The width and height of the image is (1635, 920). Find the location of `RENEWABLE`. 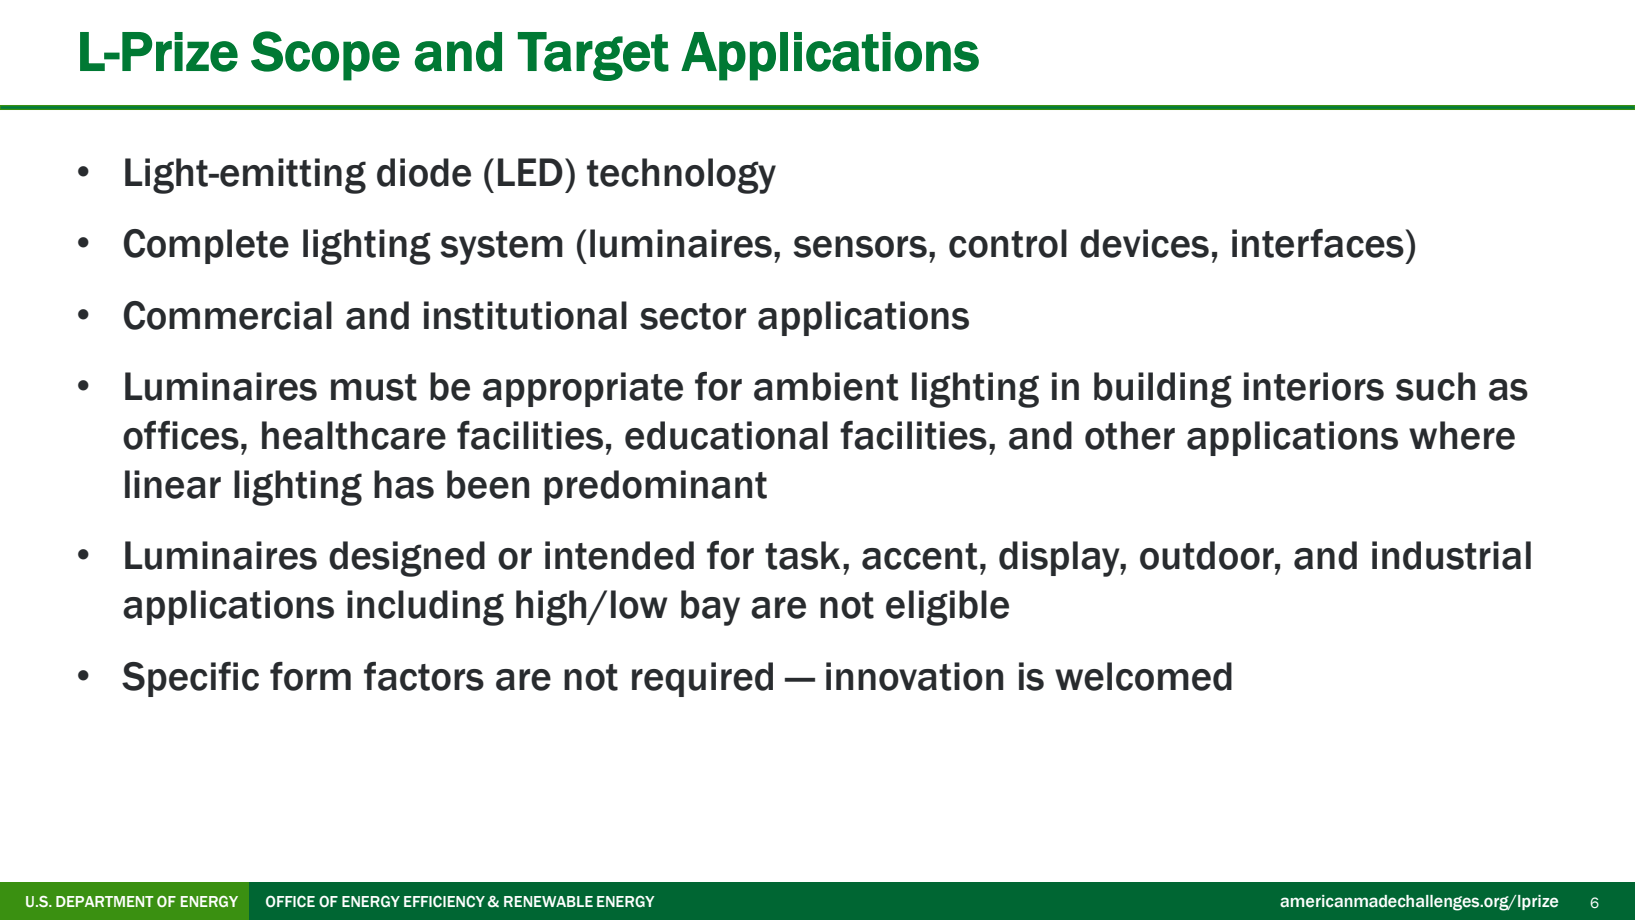

RENEWABLE is located at coordinates (548, 901).
